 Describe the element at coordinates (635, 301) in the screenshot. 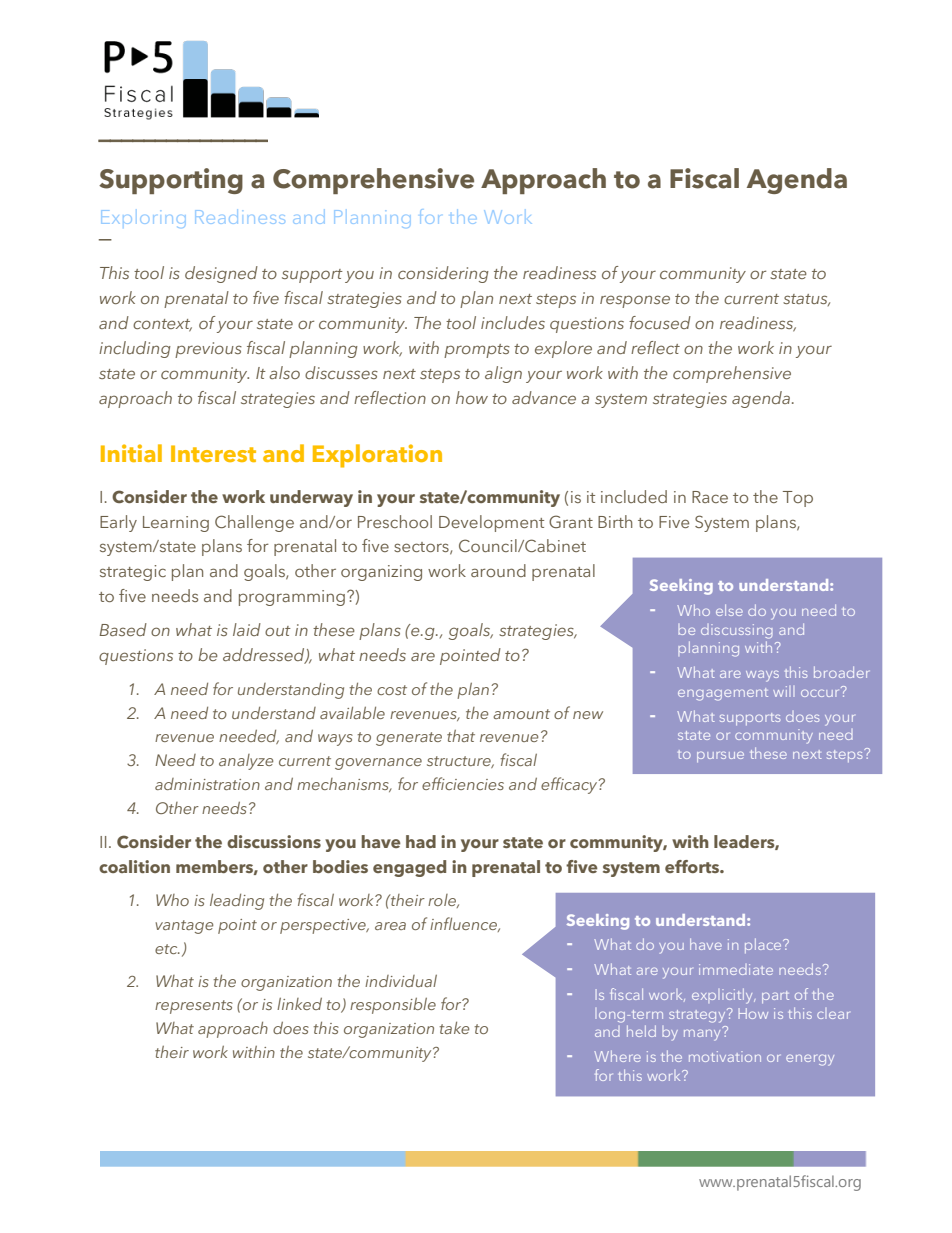

I see `response` at that location.
